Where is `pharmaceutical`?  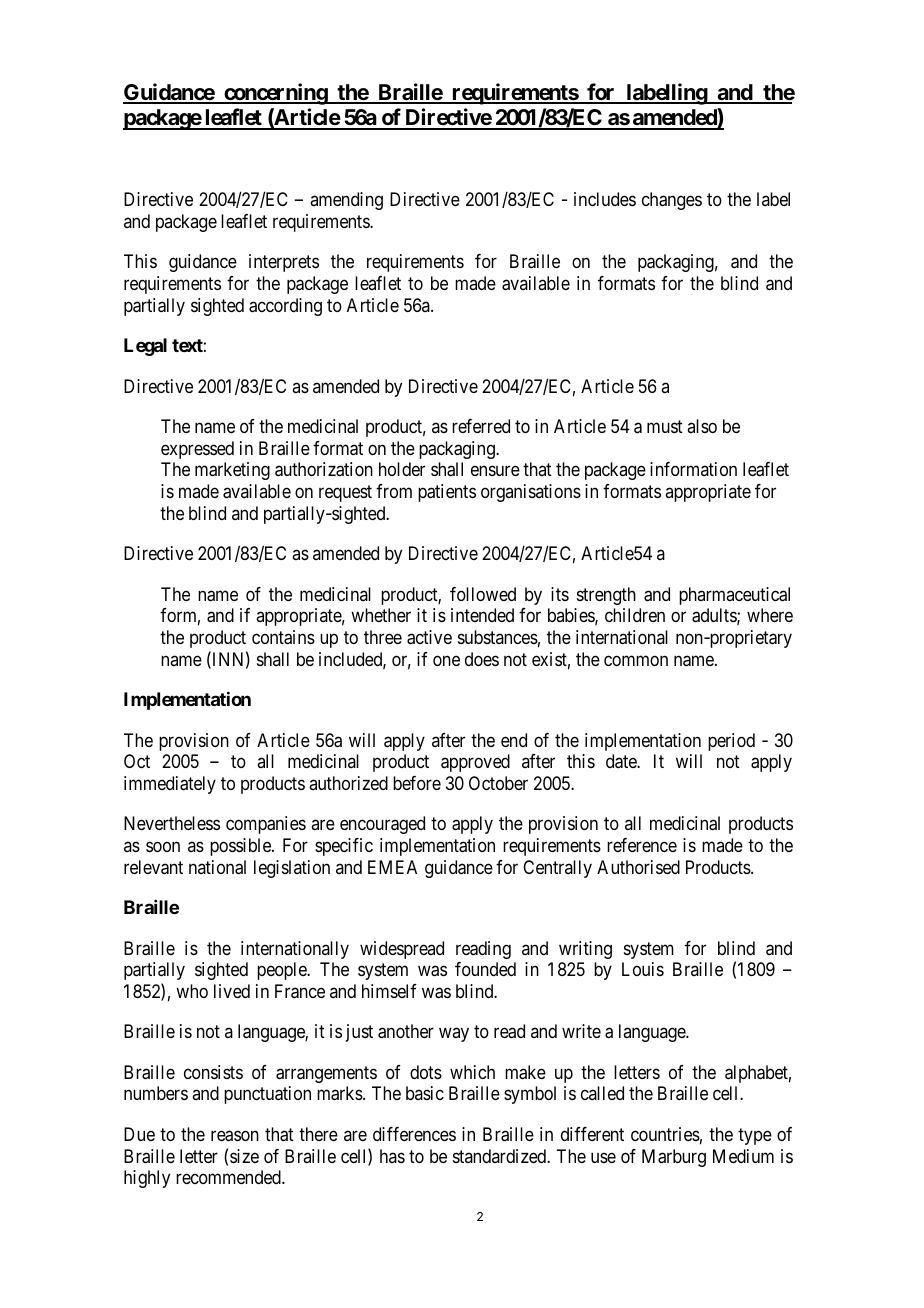
pharmaceutical is located at coordinates (734, 596).
